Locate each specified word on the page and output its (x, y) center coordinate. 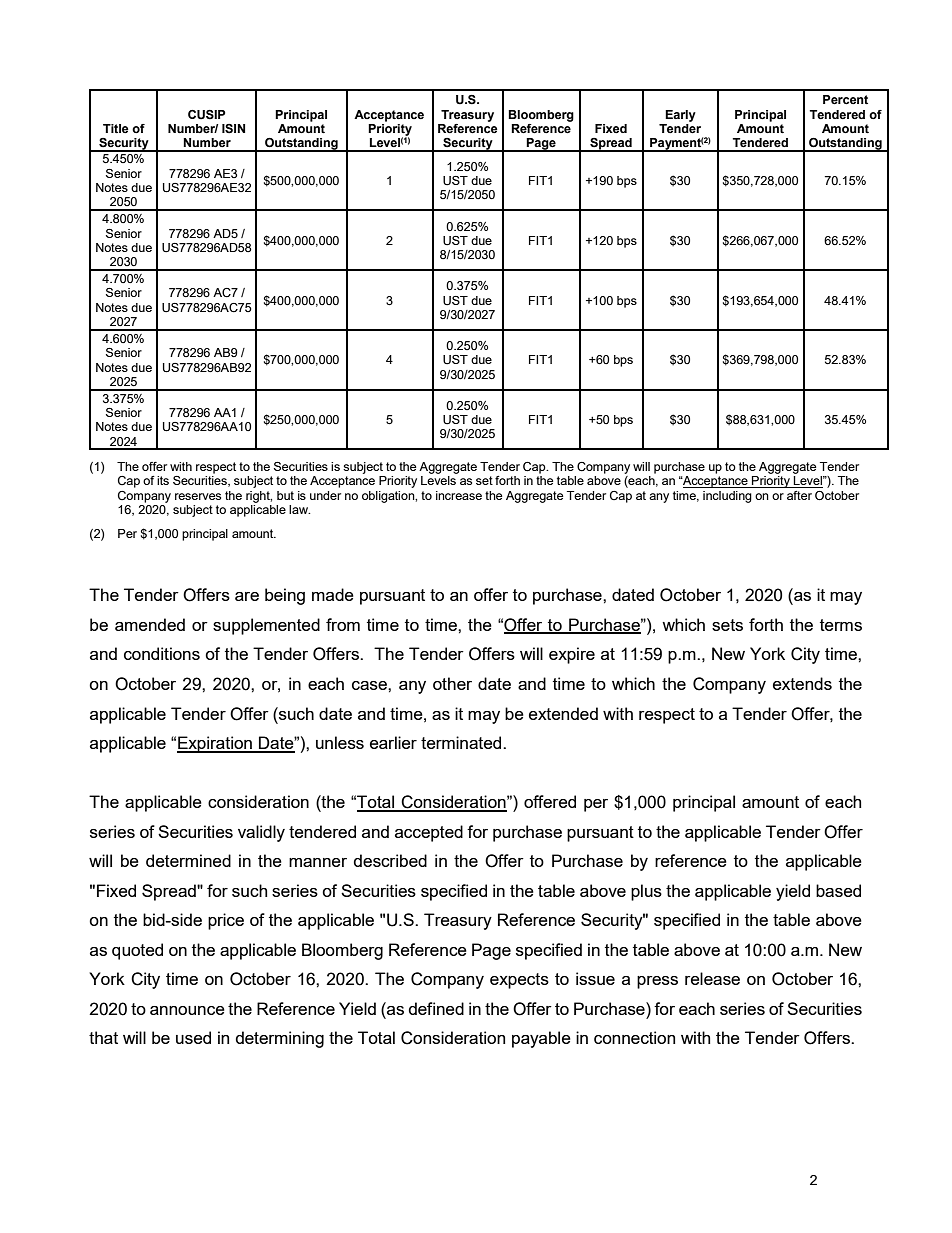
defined (436, 1008)
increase (459, 495)
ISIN (233, 129)
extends (802, 683)
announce (187, 1010)
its (163, 480)
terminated (462, 742)
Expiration (215, 744)
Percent (845, 100)
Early (680, 116)
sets (727, 625)
